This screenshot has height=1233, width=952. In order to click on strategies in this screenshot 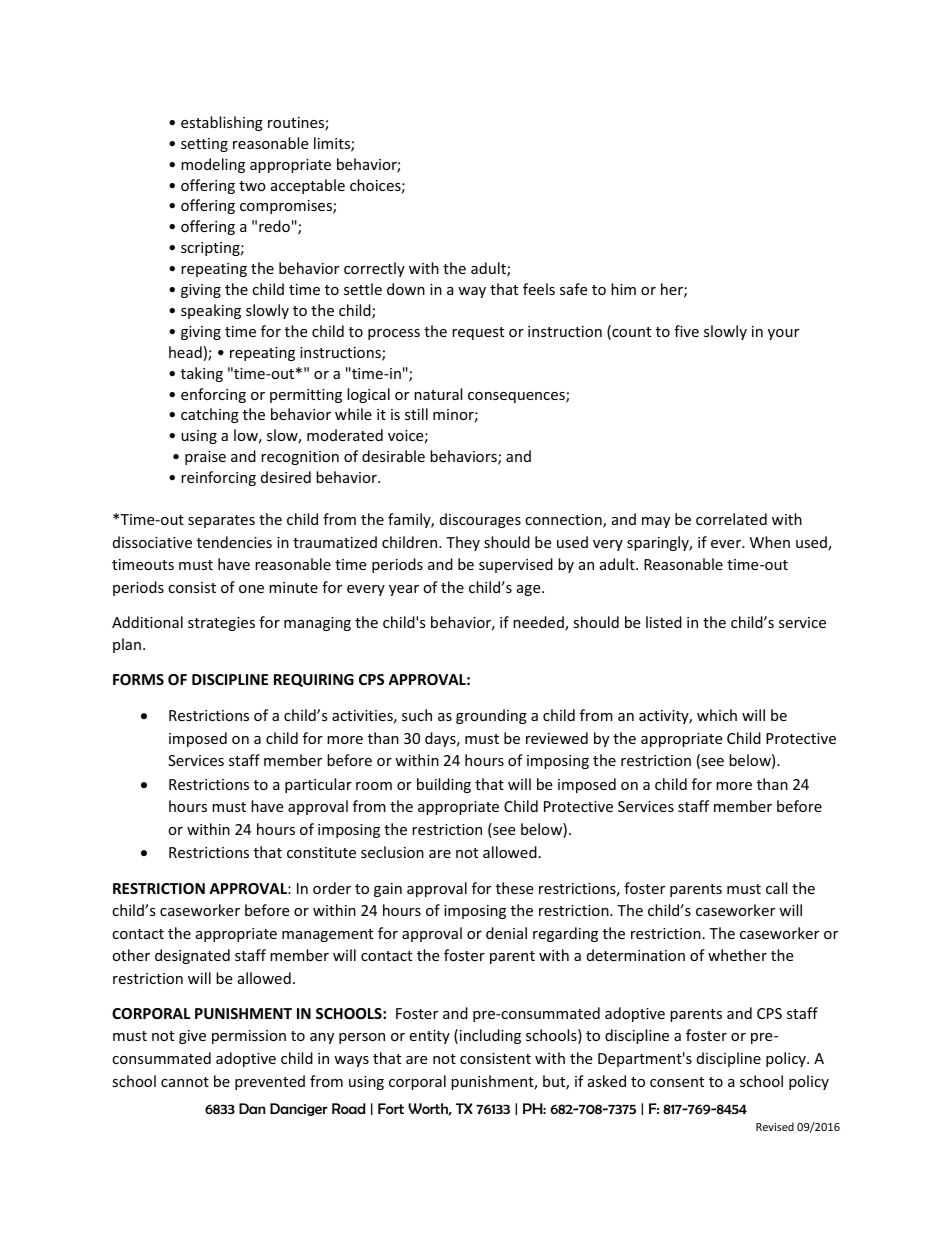, I will do `click(221, 624)`.
